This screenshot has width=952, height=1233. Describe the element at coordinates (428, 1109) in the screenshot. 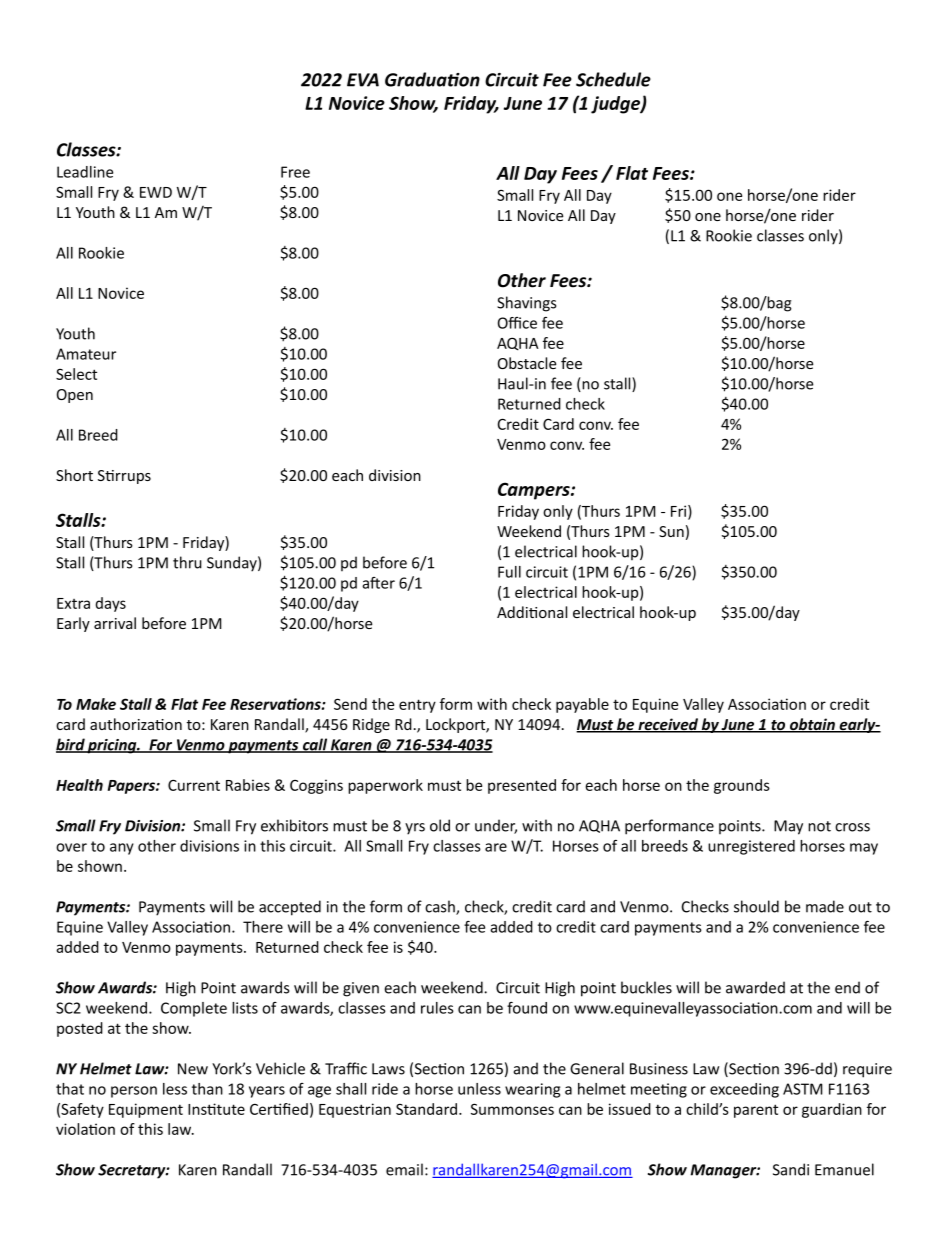

I see `Standard` at that location.
